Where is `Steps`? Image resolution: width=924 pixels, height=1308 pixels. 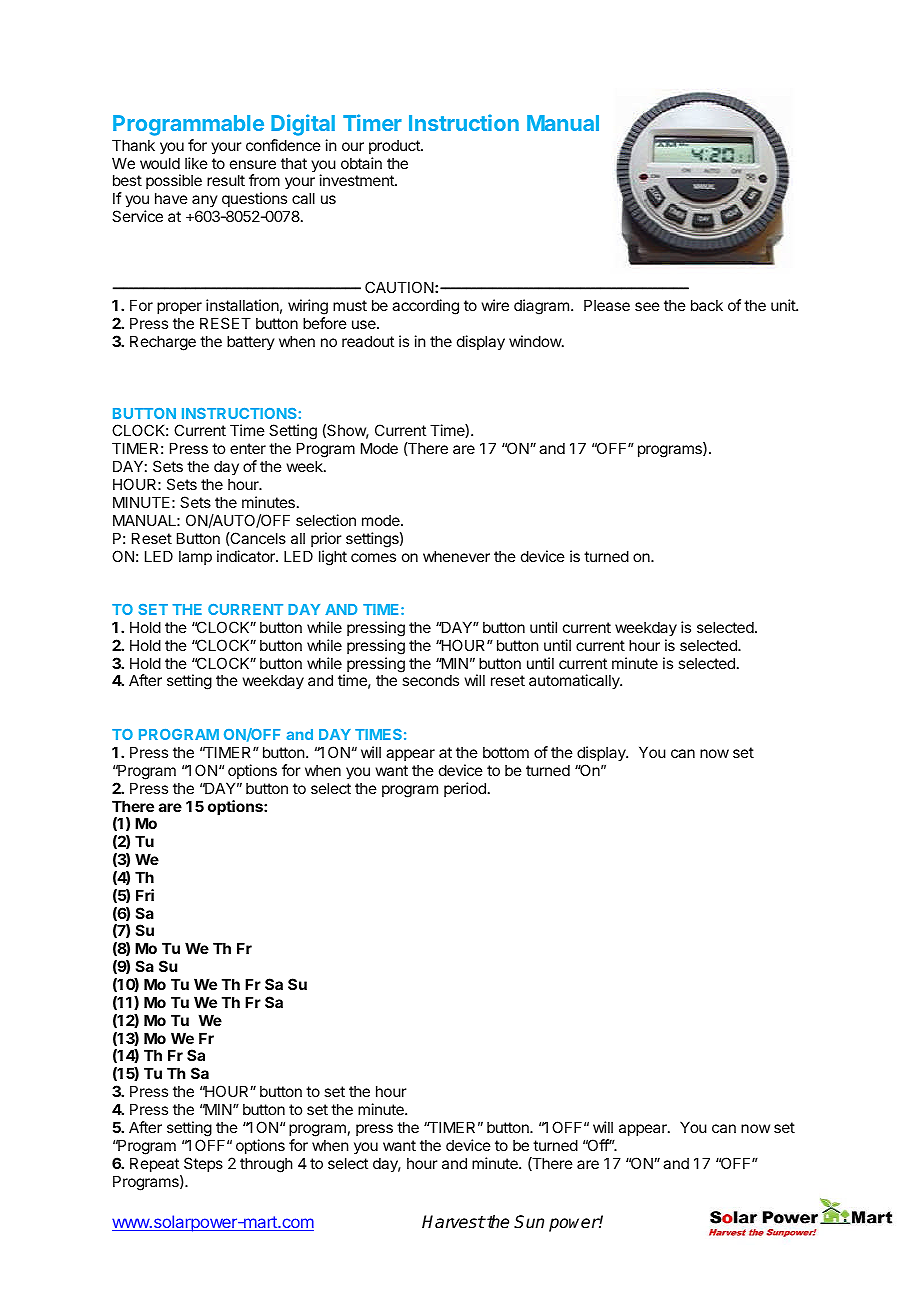
Steps is located at coordinates (203, 1164).
